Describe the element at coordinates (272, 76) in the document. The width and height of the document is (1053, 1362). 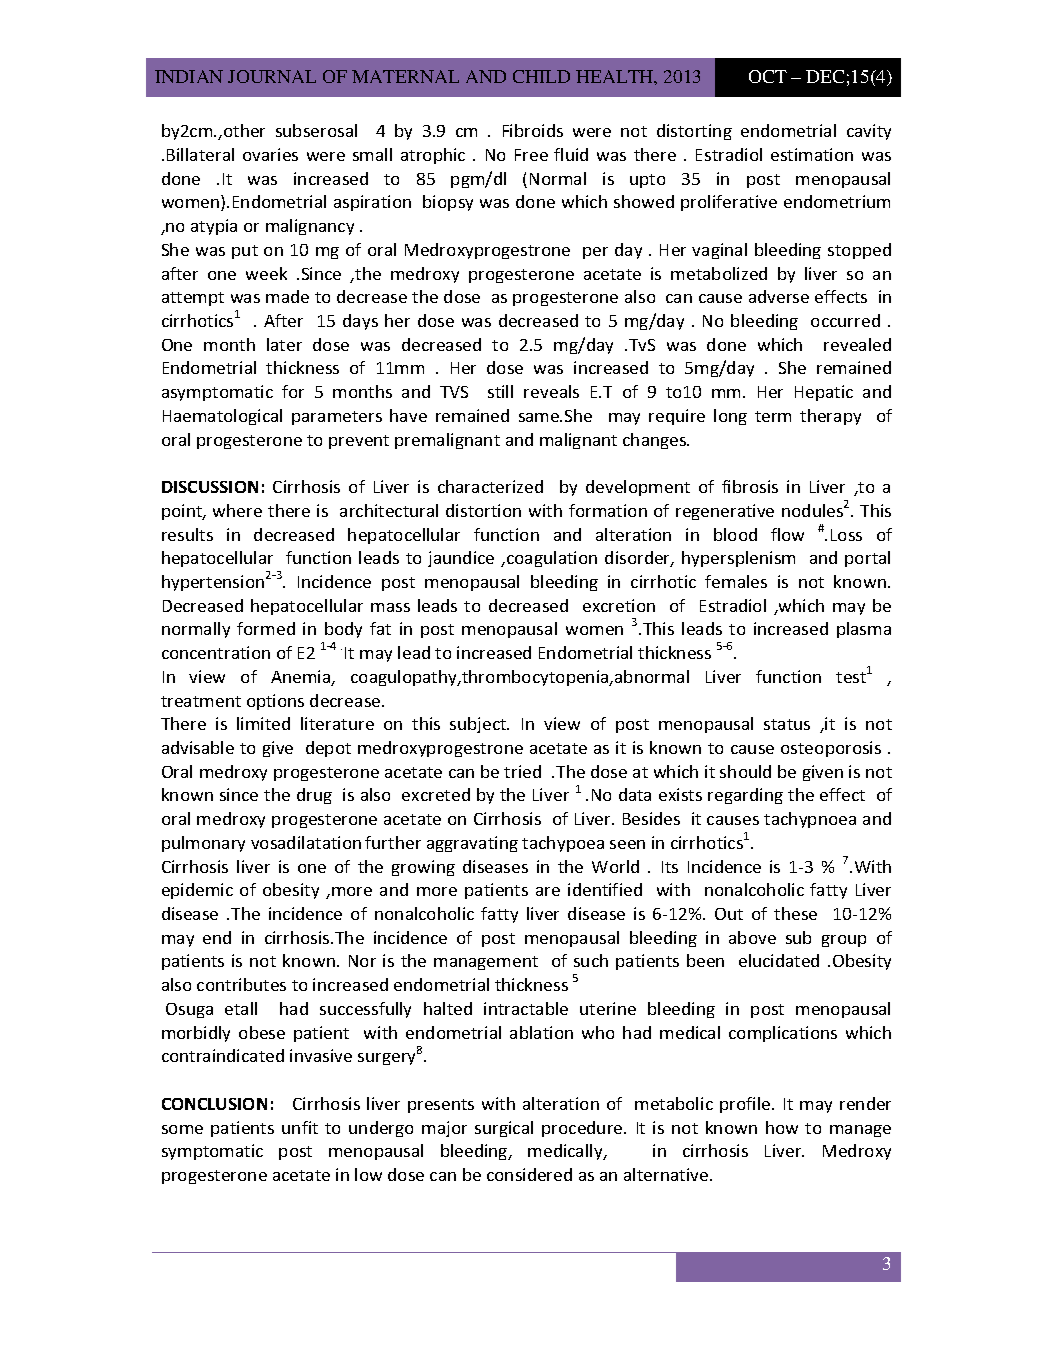
I see `JOURNAL` at that location.
